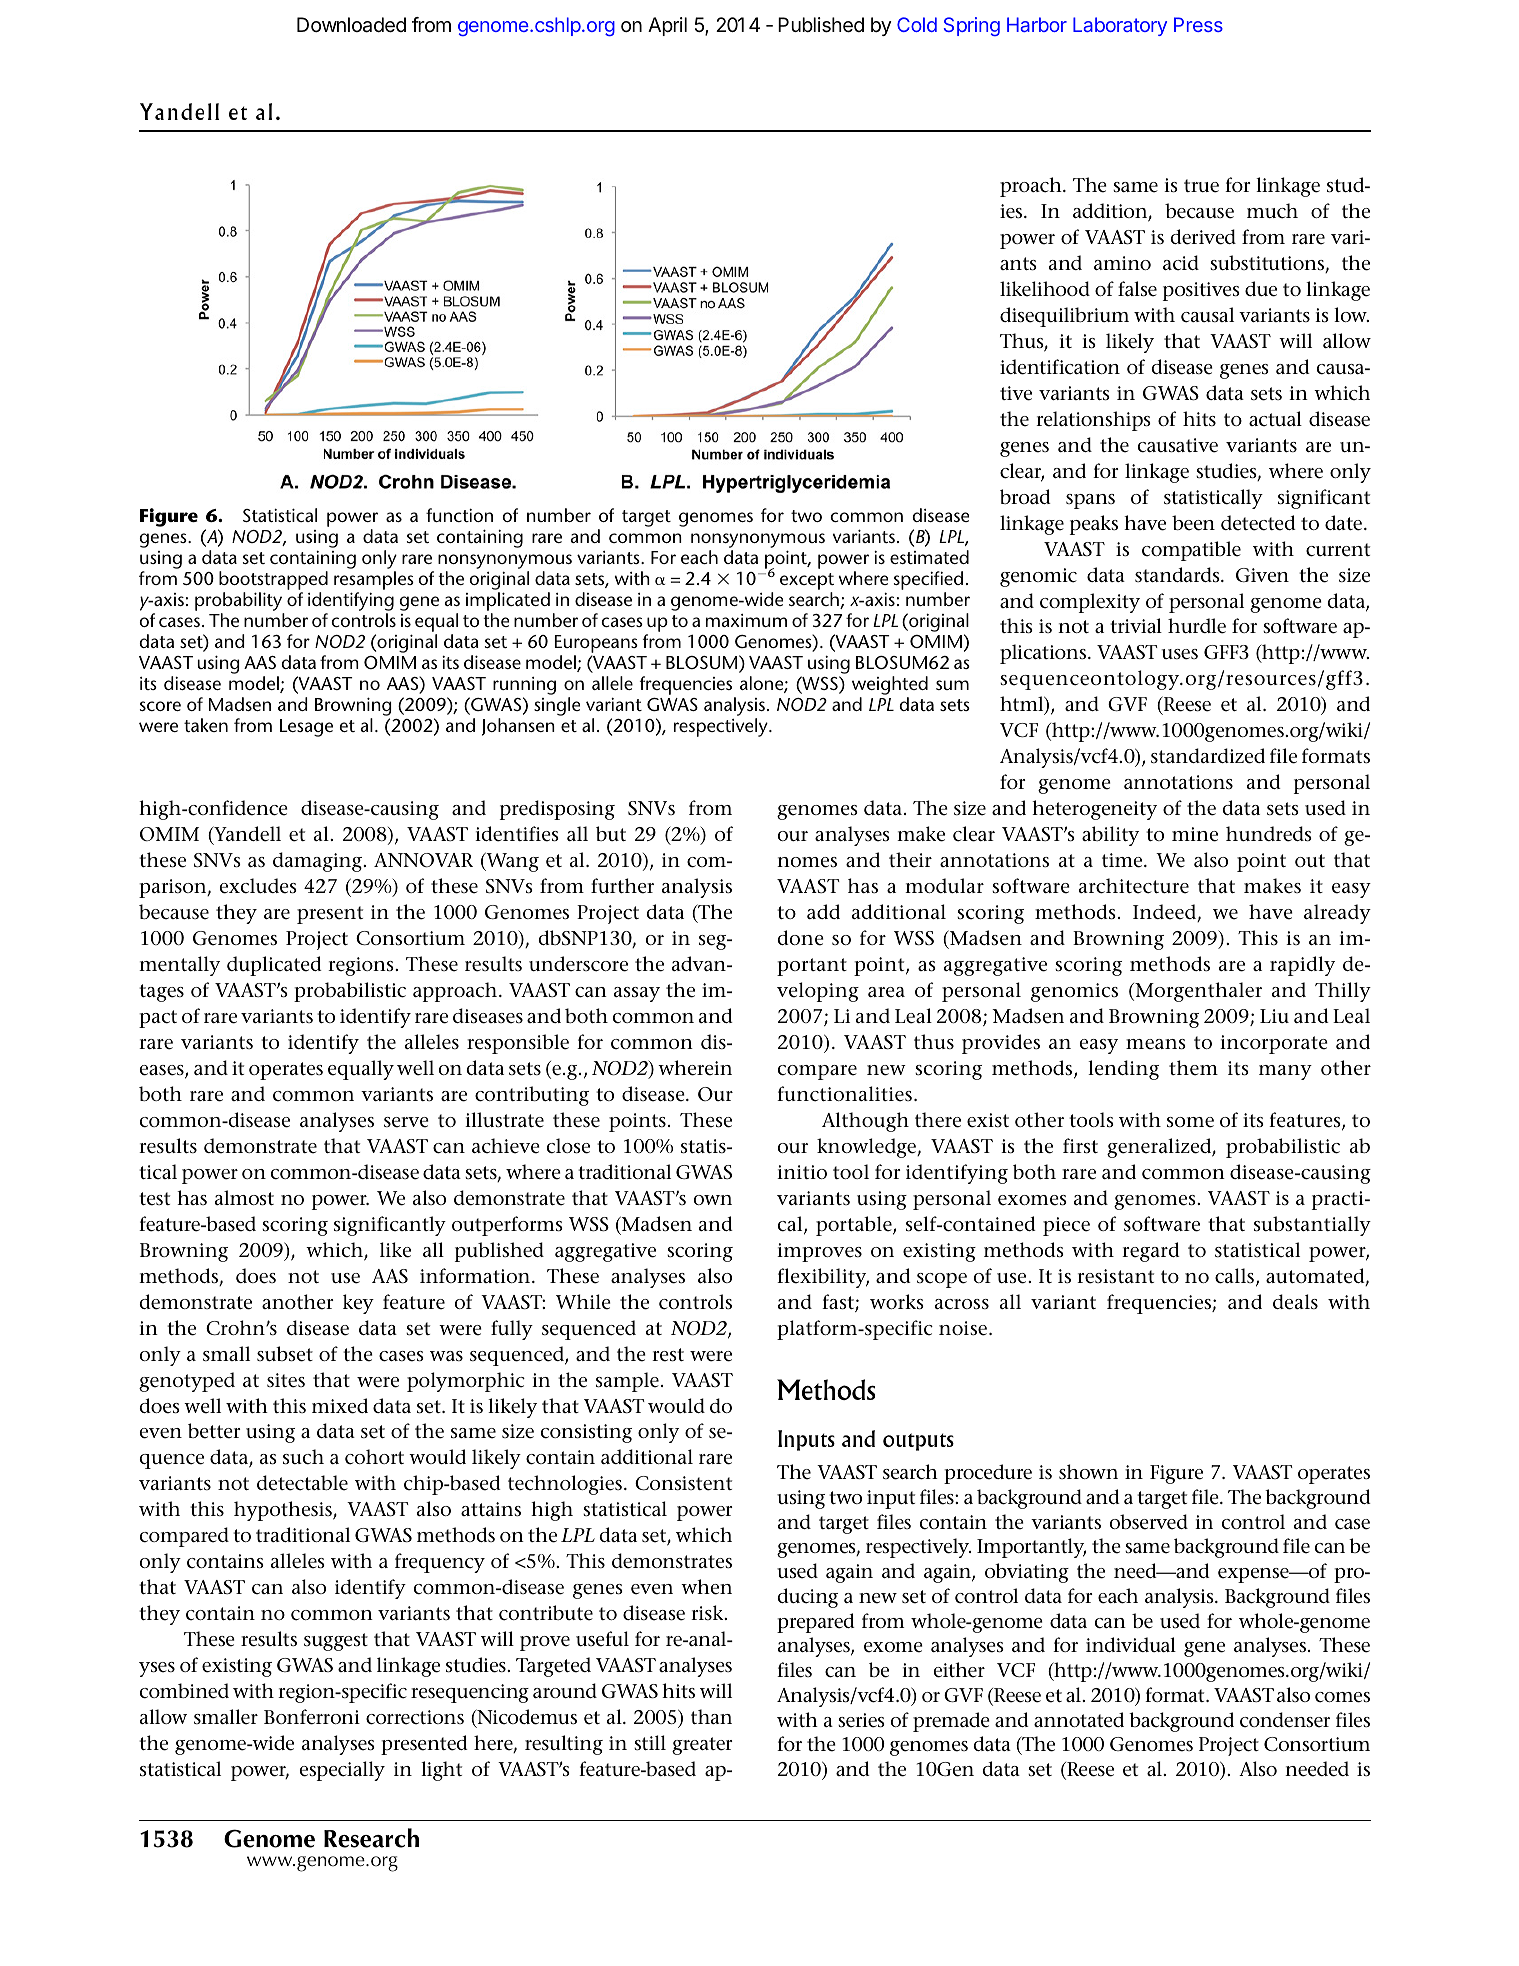 This screenshot has height=1966, width=1519. Describe the element at coordinates (800, 938) in the screenshot. I see `done` at that location.
